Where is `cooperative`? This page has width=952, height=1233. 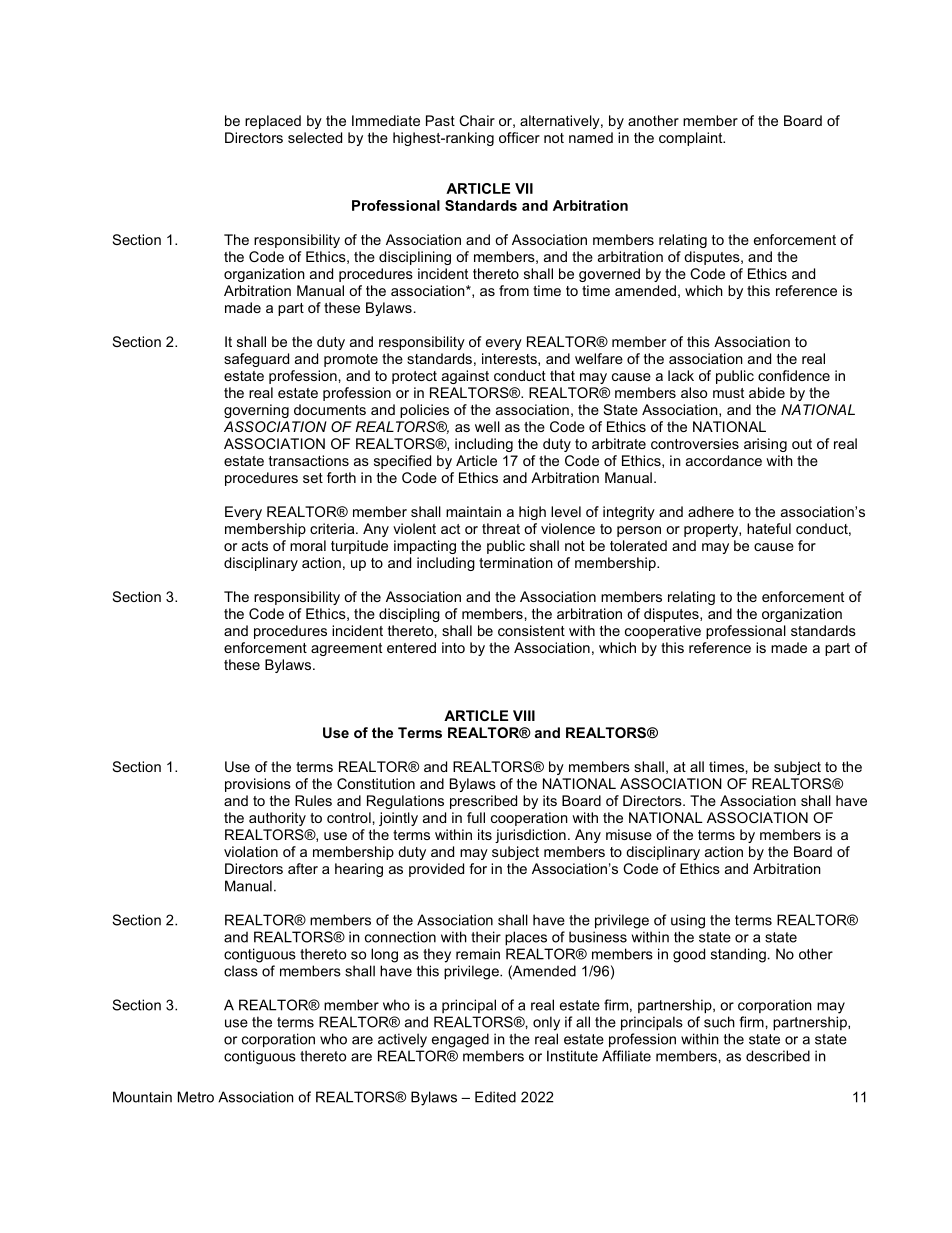 cooperative is located at coordinates (663, 632).
